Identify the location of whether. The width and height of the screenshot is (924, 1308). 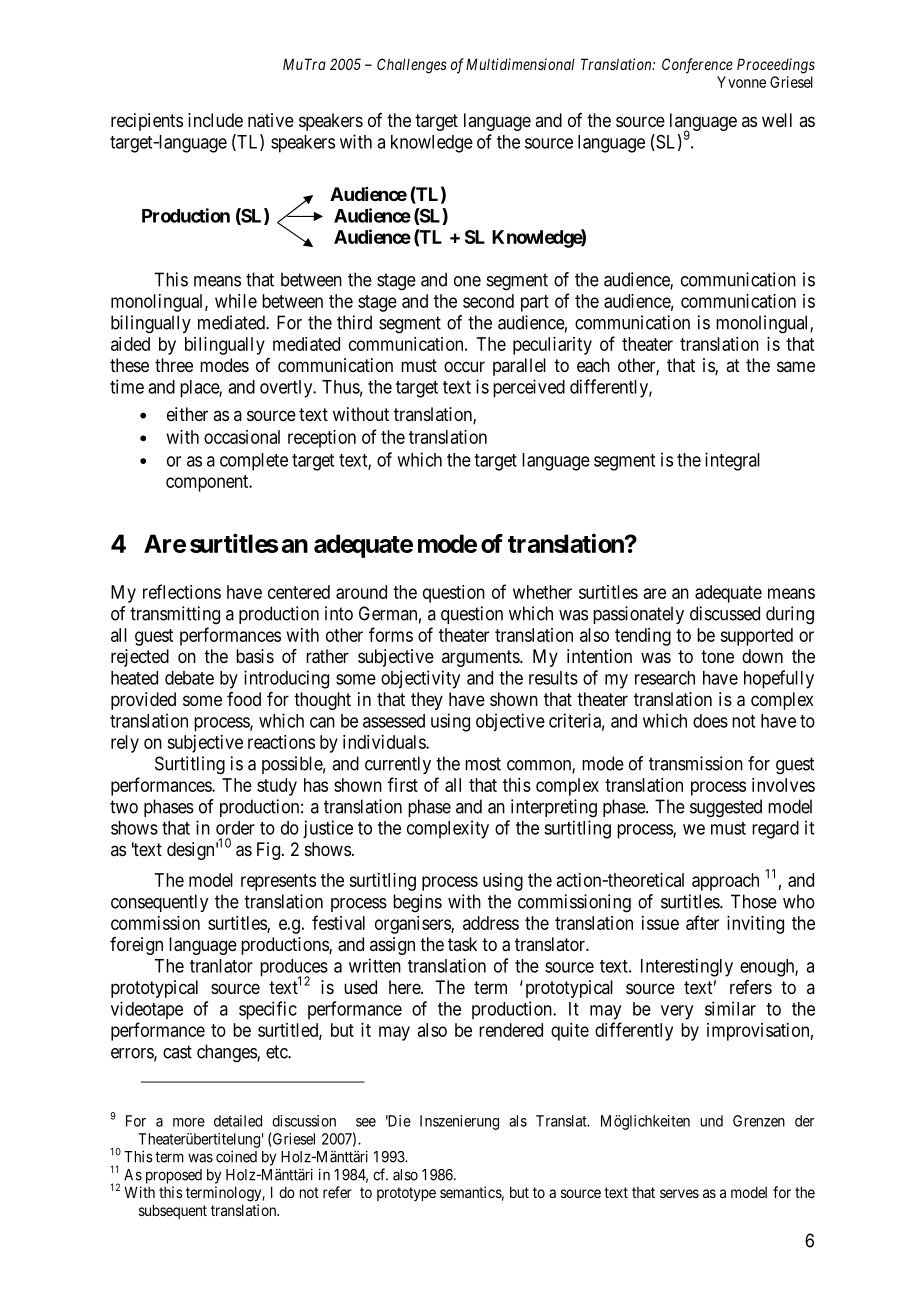
(542, 592).
